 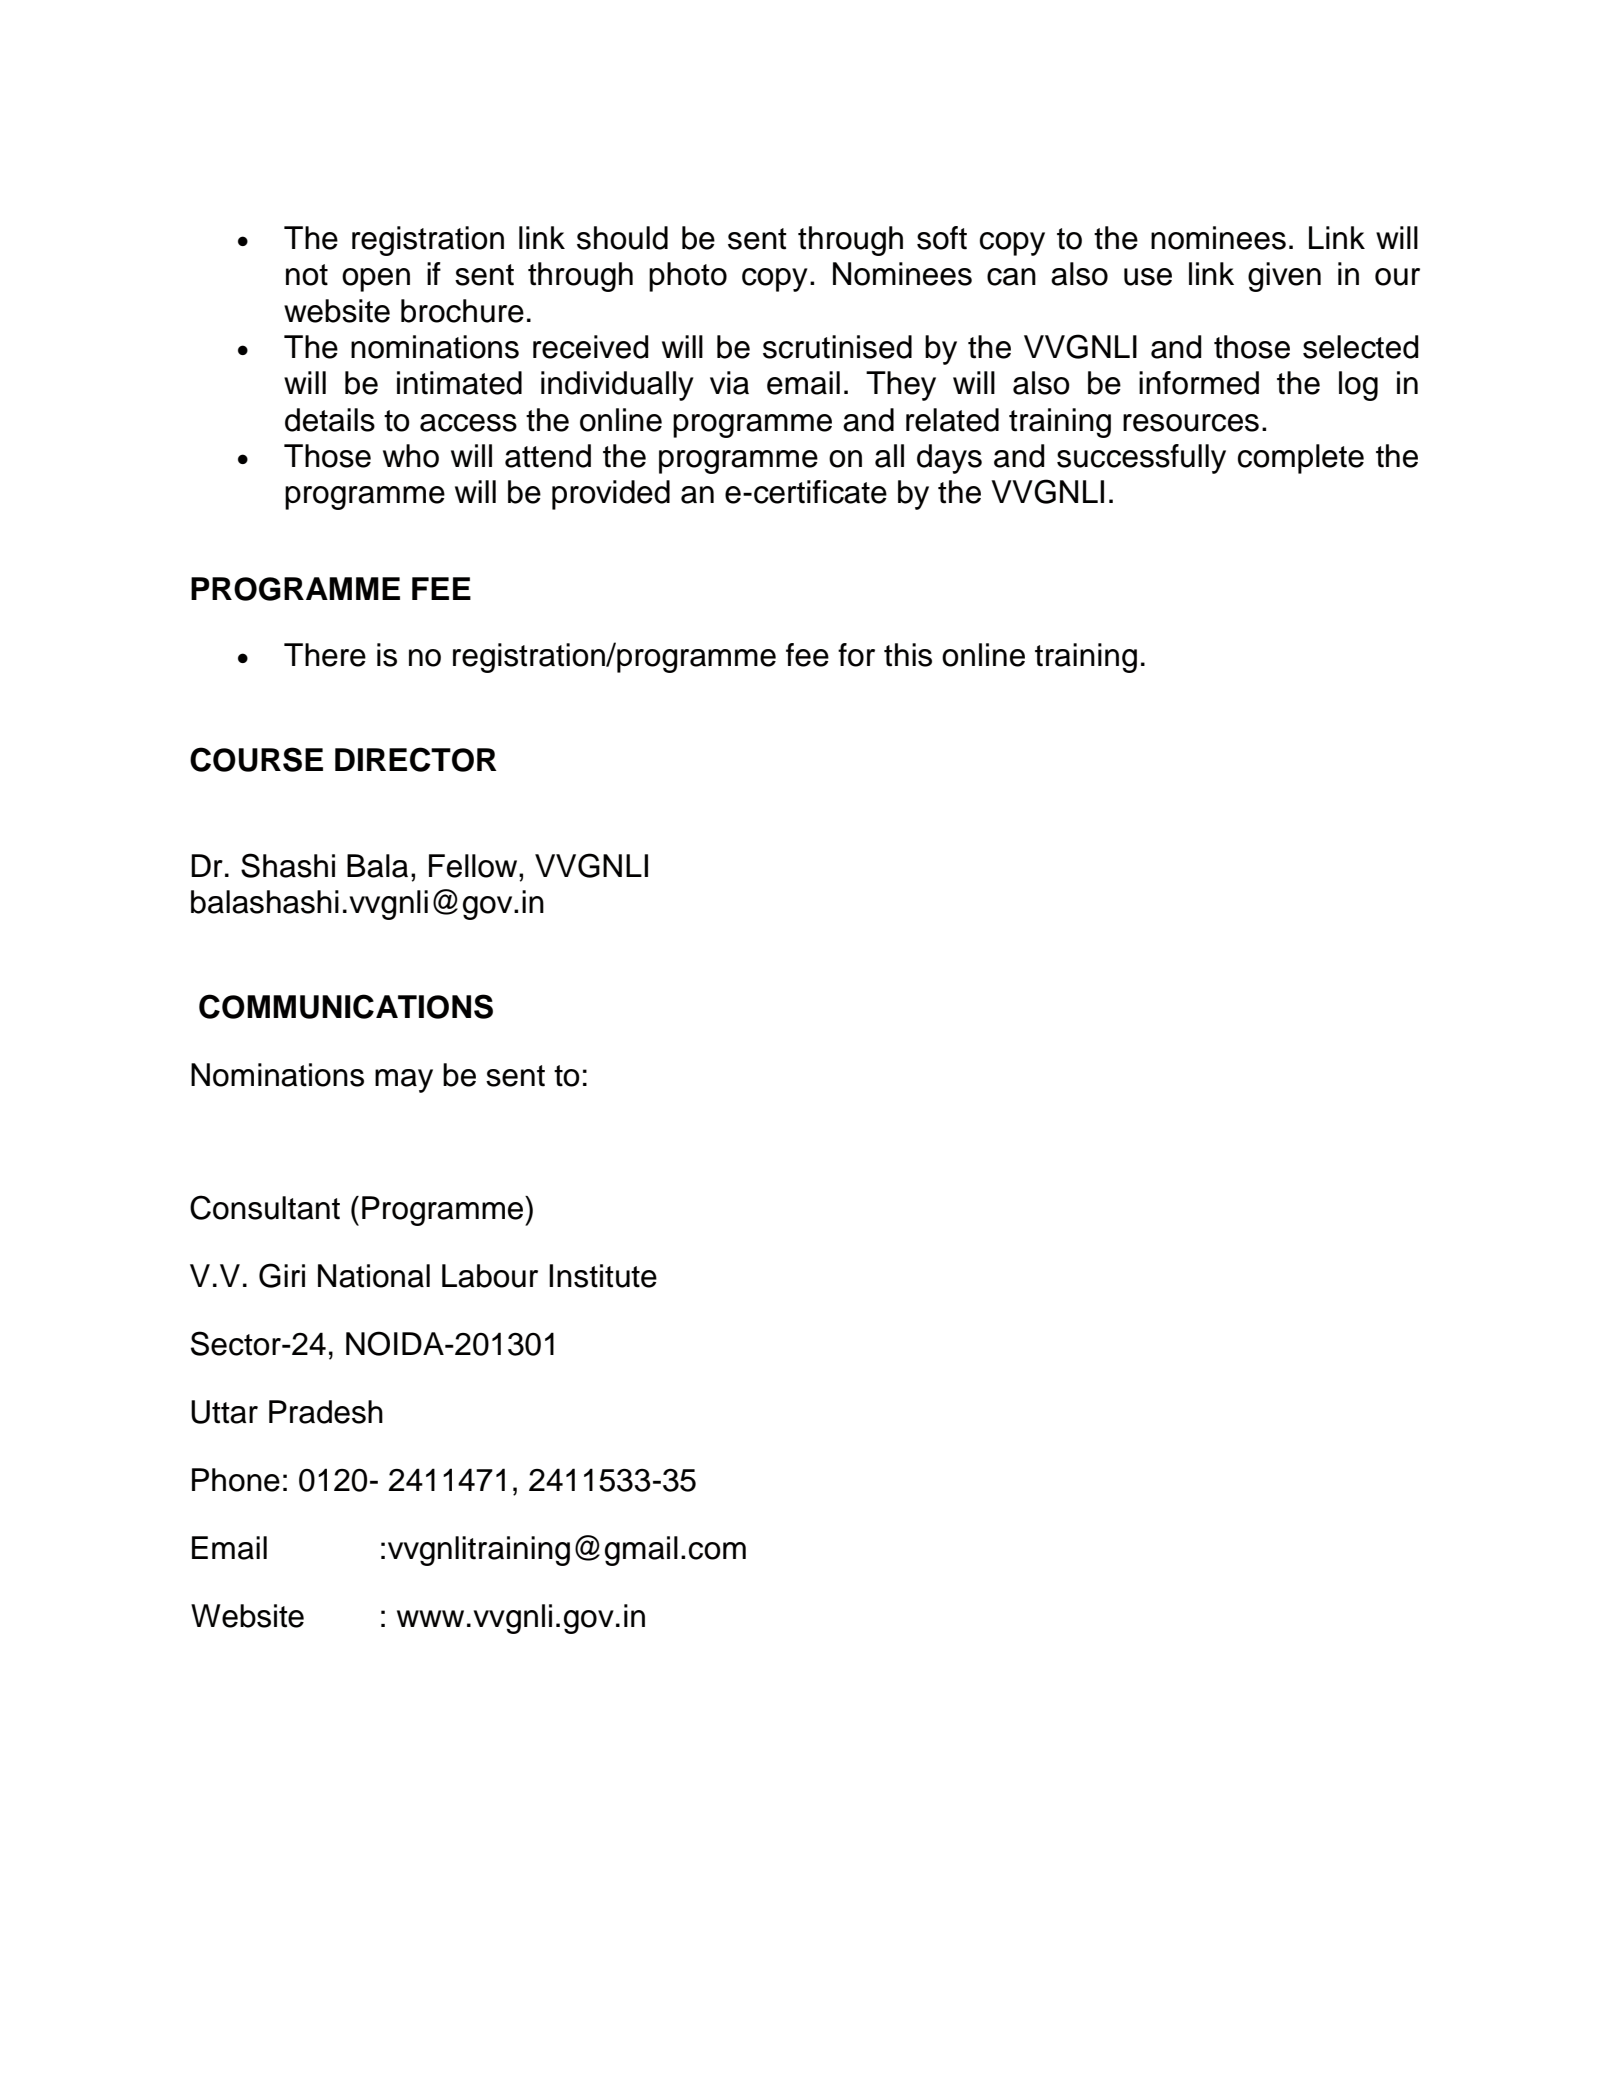 What do you see at coordinates (908, 655) in the screenshot?
I see `this` at bounding box center [908, 655].
